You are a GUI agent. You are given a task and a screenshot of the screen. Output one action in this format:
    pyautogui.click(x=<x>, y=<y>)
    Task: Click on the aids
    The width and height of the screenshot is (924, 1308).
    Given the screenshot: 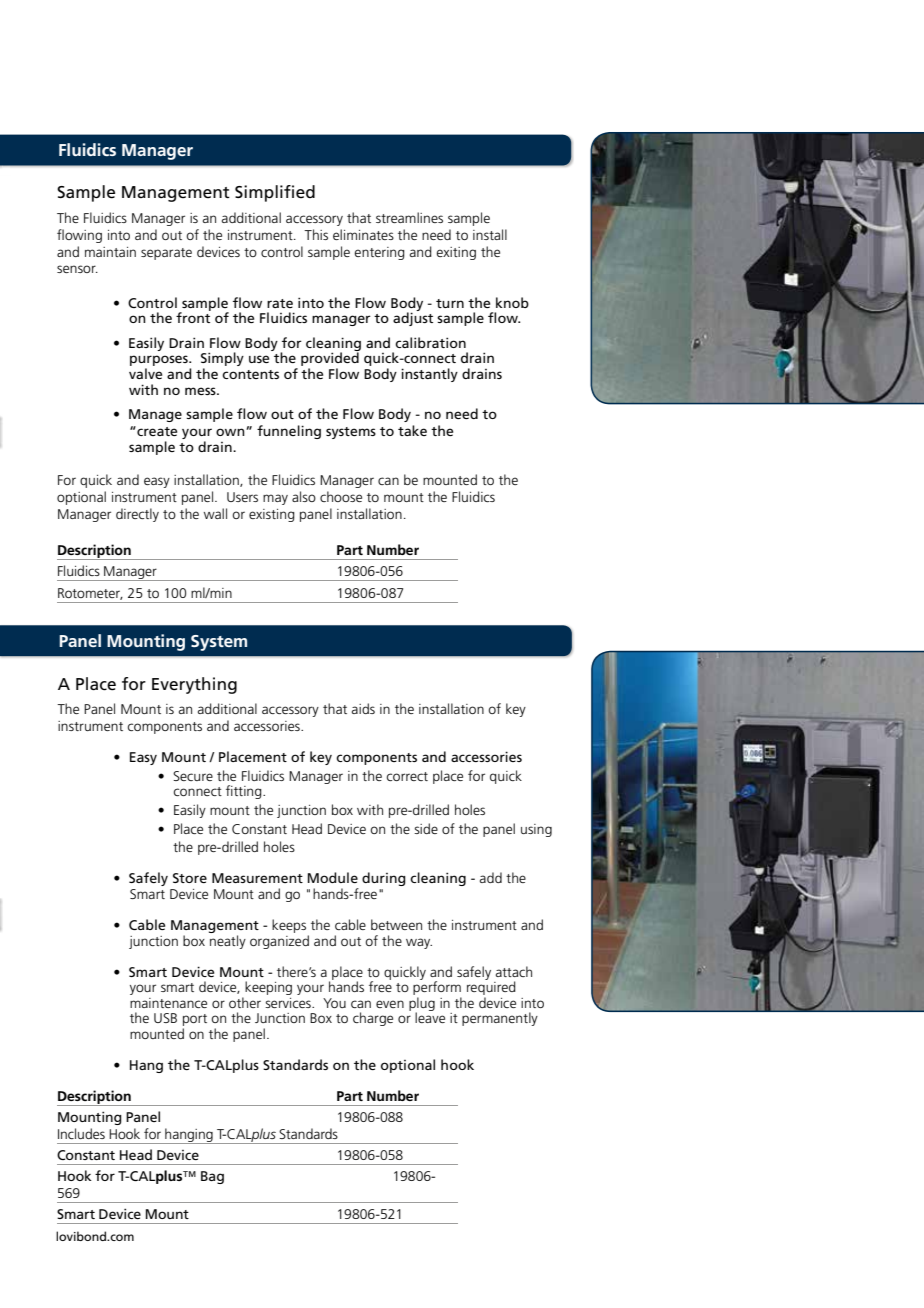 What is the action you would take?
    pyautogui.click(x=363, y=708)
